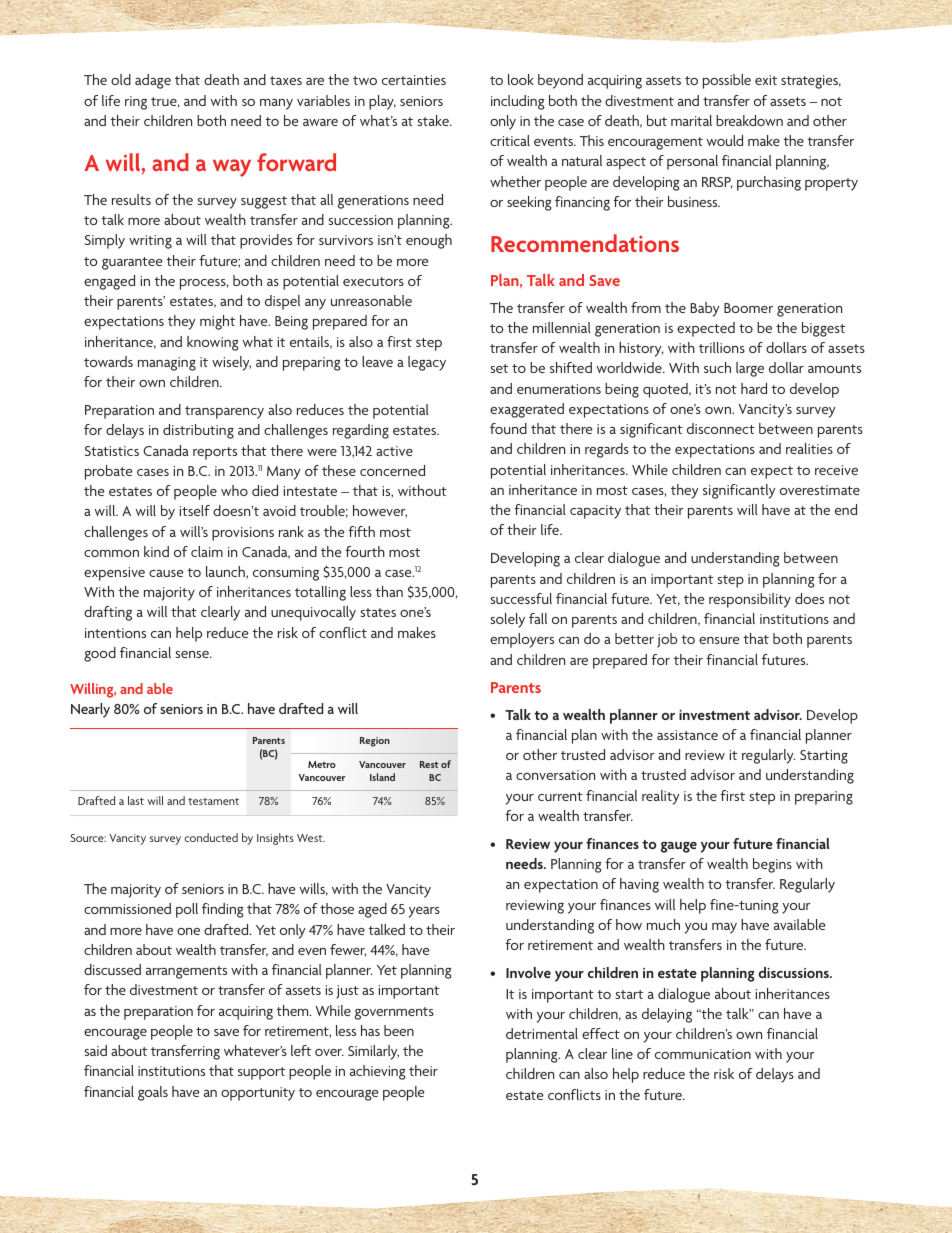  Describe the element at coordinates (153, 81) in the screenshot. I see `adage` at that location.
